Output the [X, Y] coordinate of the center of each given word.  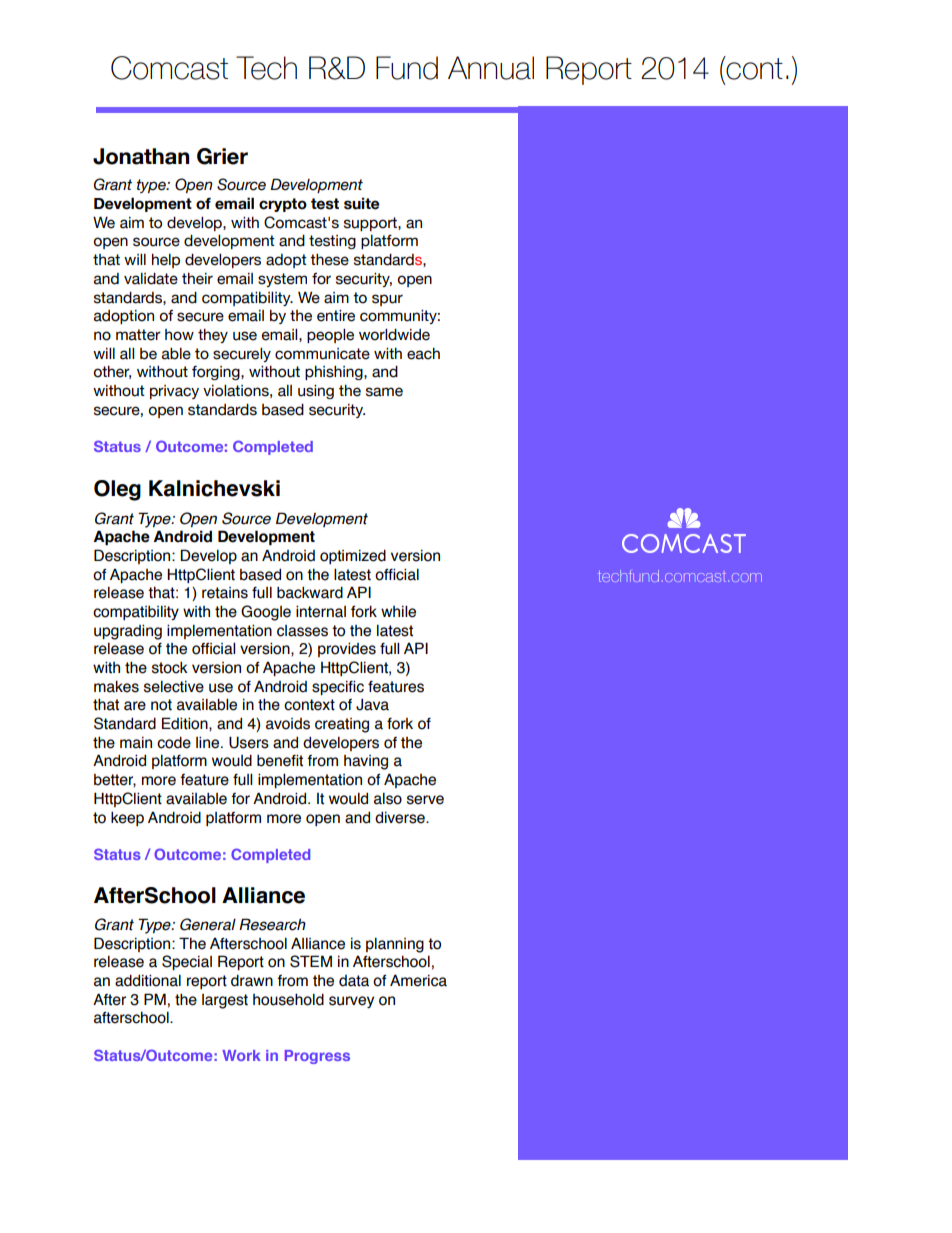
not [161, 705]
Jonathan [141, 156]
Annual [491, 68]
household [288, 999]
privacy [174, 392]
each [423, 354]
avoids [288, 724]
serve [425, 800]
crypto [283, 205]
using [316, 392]
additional [148, 980]
